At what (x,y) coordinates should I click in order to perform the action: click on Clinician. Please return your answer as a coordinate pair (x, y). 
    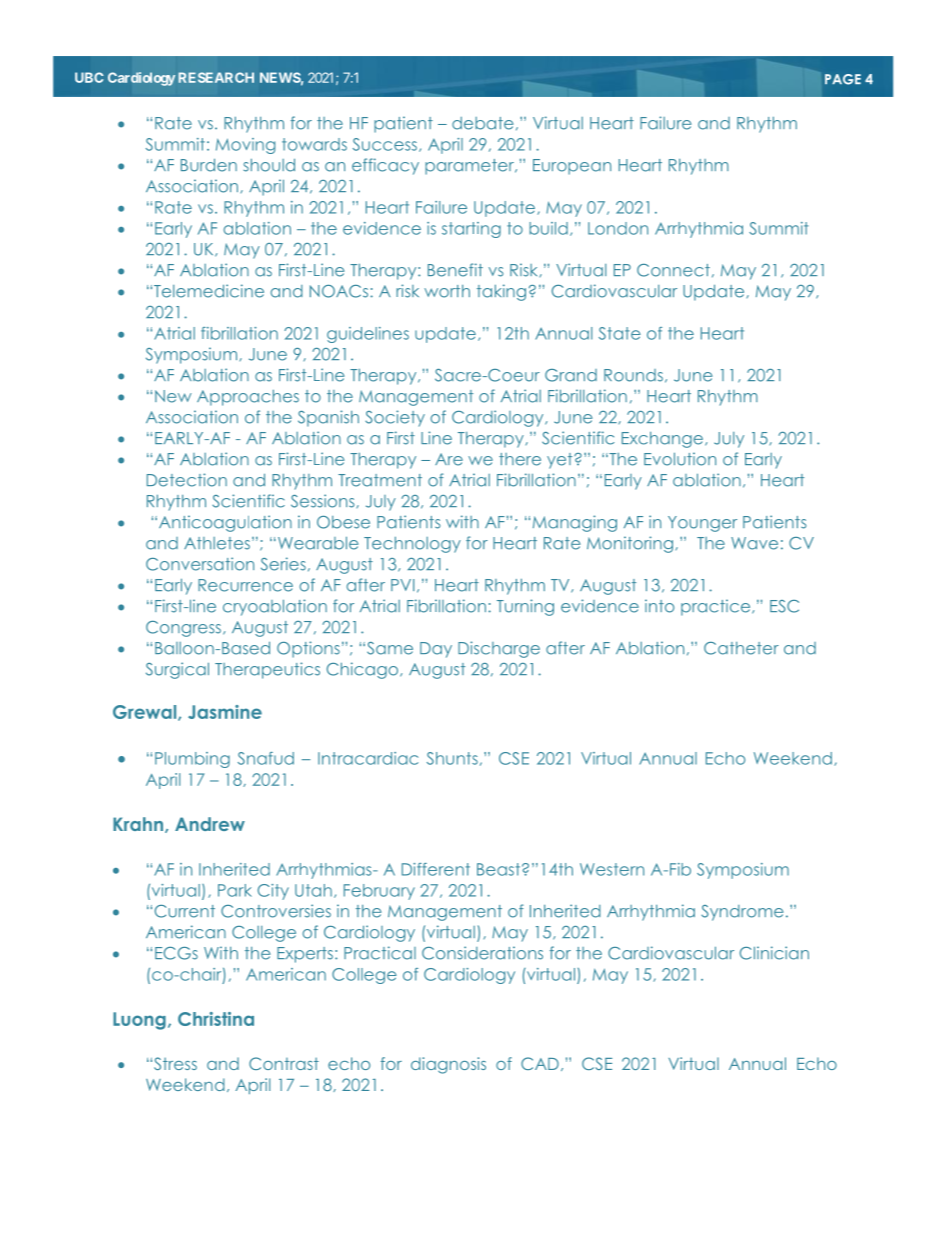
    Looking at the image, I should click on (774, 953).
